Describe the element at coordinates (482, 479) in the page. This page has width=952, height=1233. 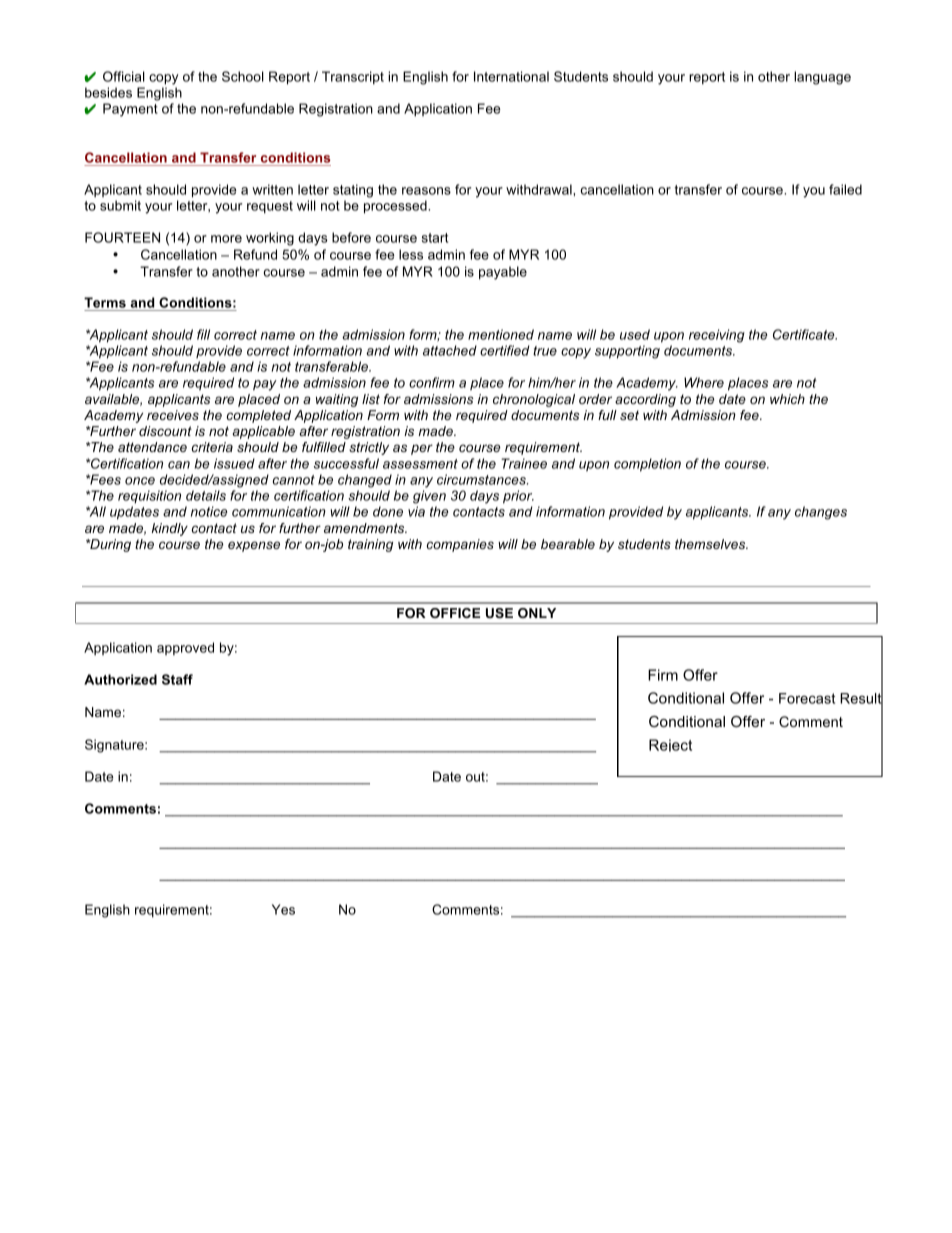
I see `circumstances` at that location.
